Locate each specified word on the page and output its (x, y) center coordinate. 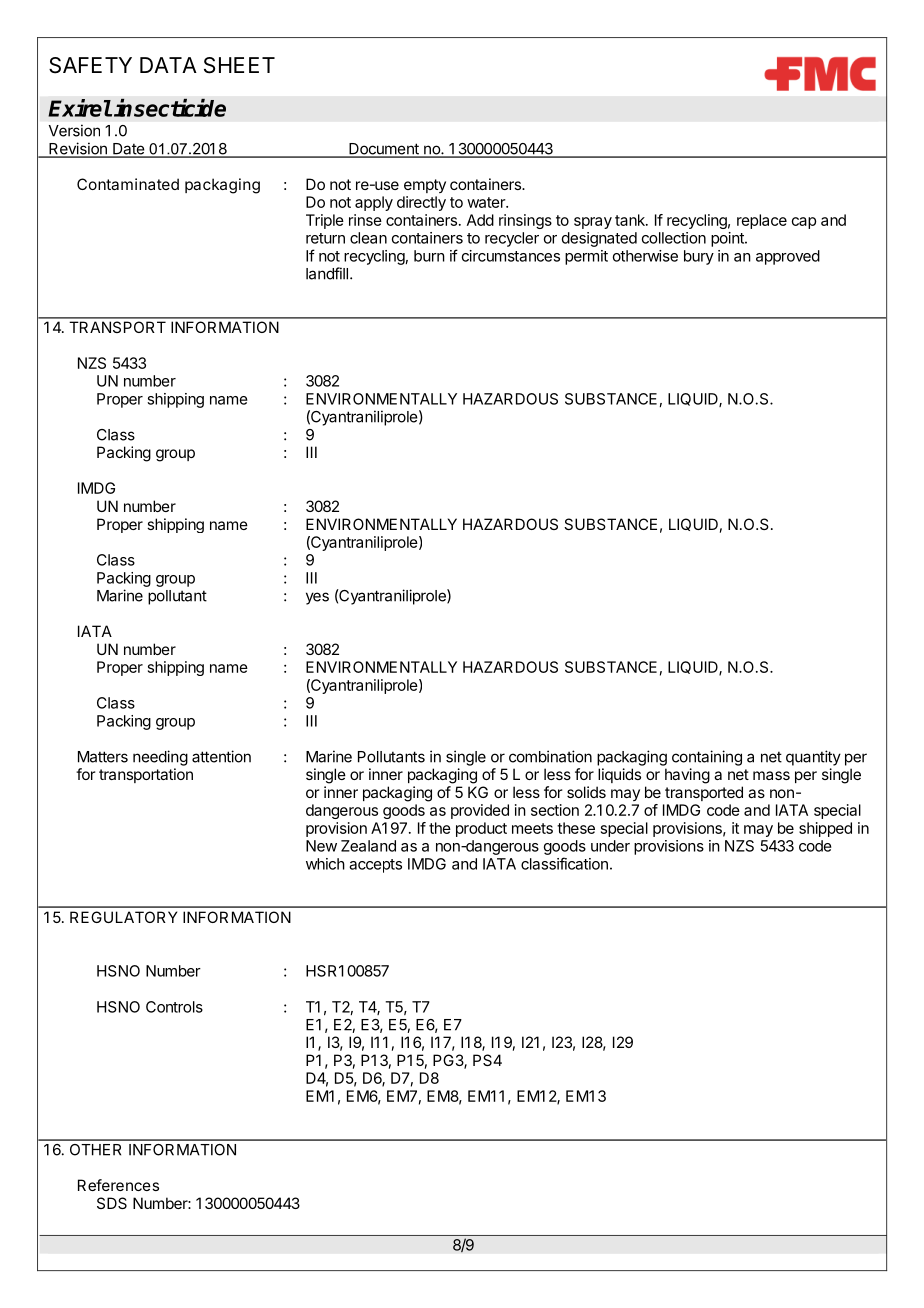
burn (429, 256)
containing (707, 758)
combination (550, 756)
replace (762, 221)
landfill (327, 273)
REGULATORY (123, 917)
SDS (112, 1203)
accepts (375, 866)
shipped (825, 829)
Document (384, 150)
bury (699, 257)
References (118, 1185)
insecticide (170, 108)
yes (317, 598)
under (610, 846)
